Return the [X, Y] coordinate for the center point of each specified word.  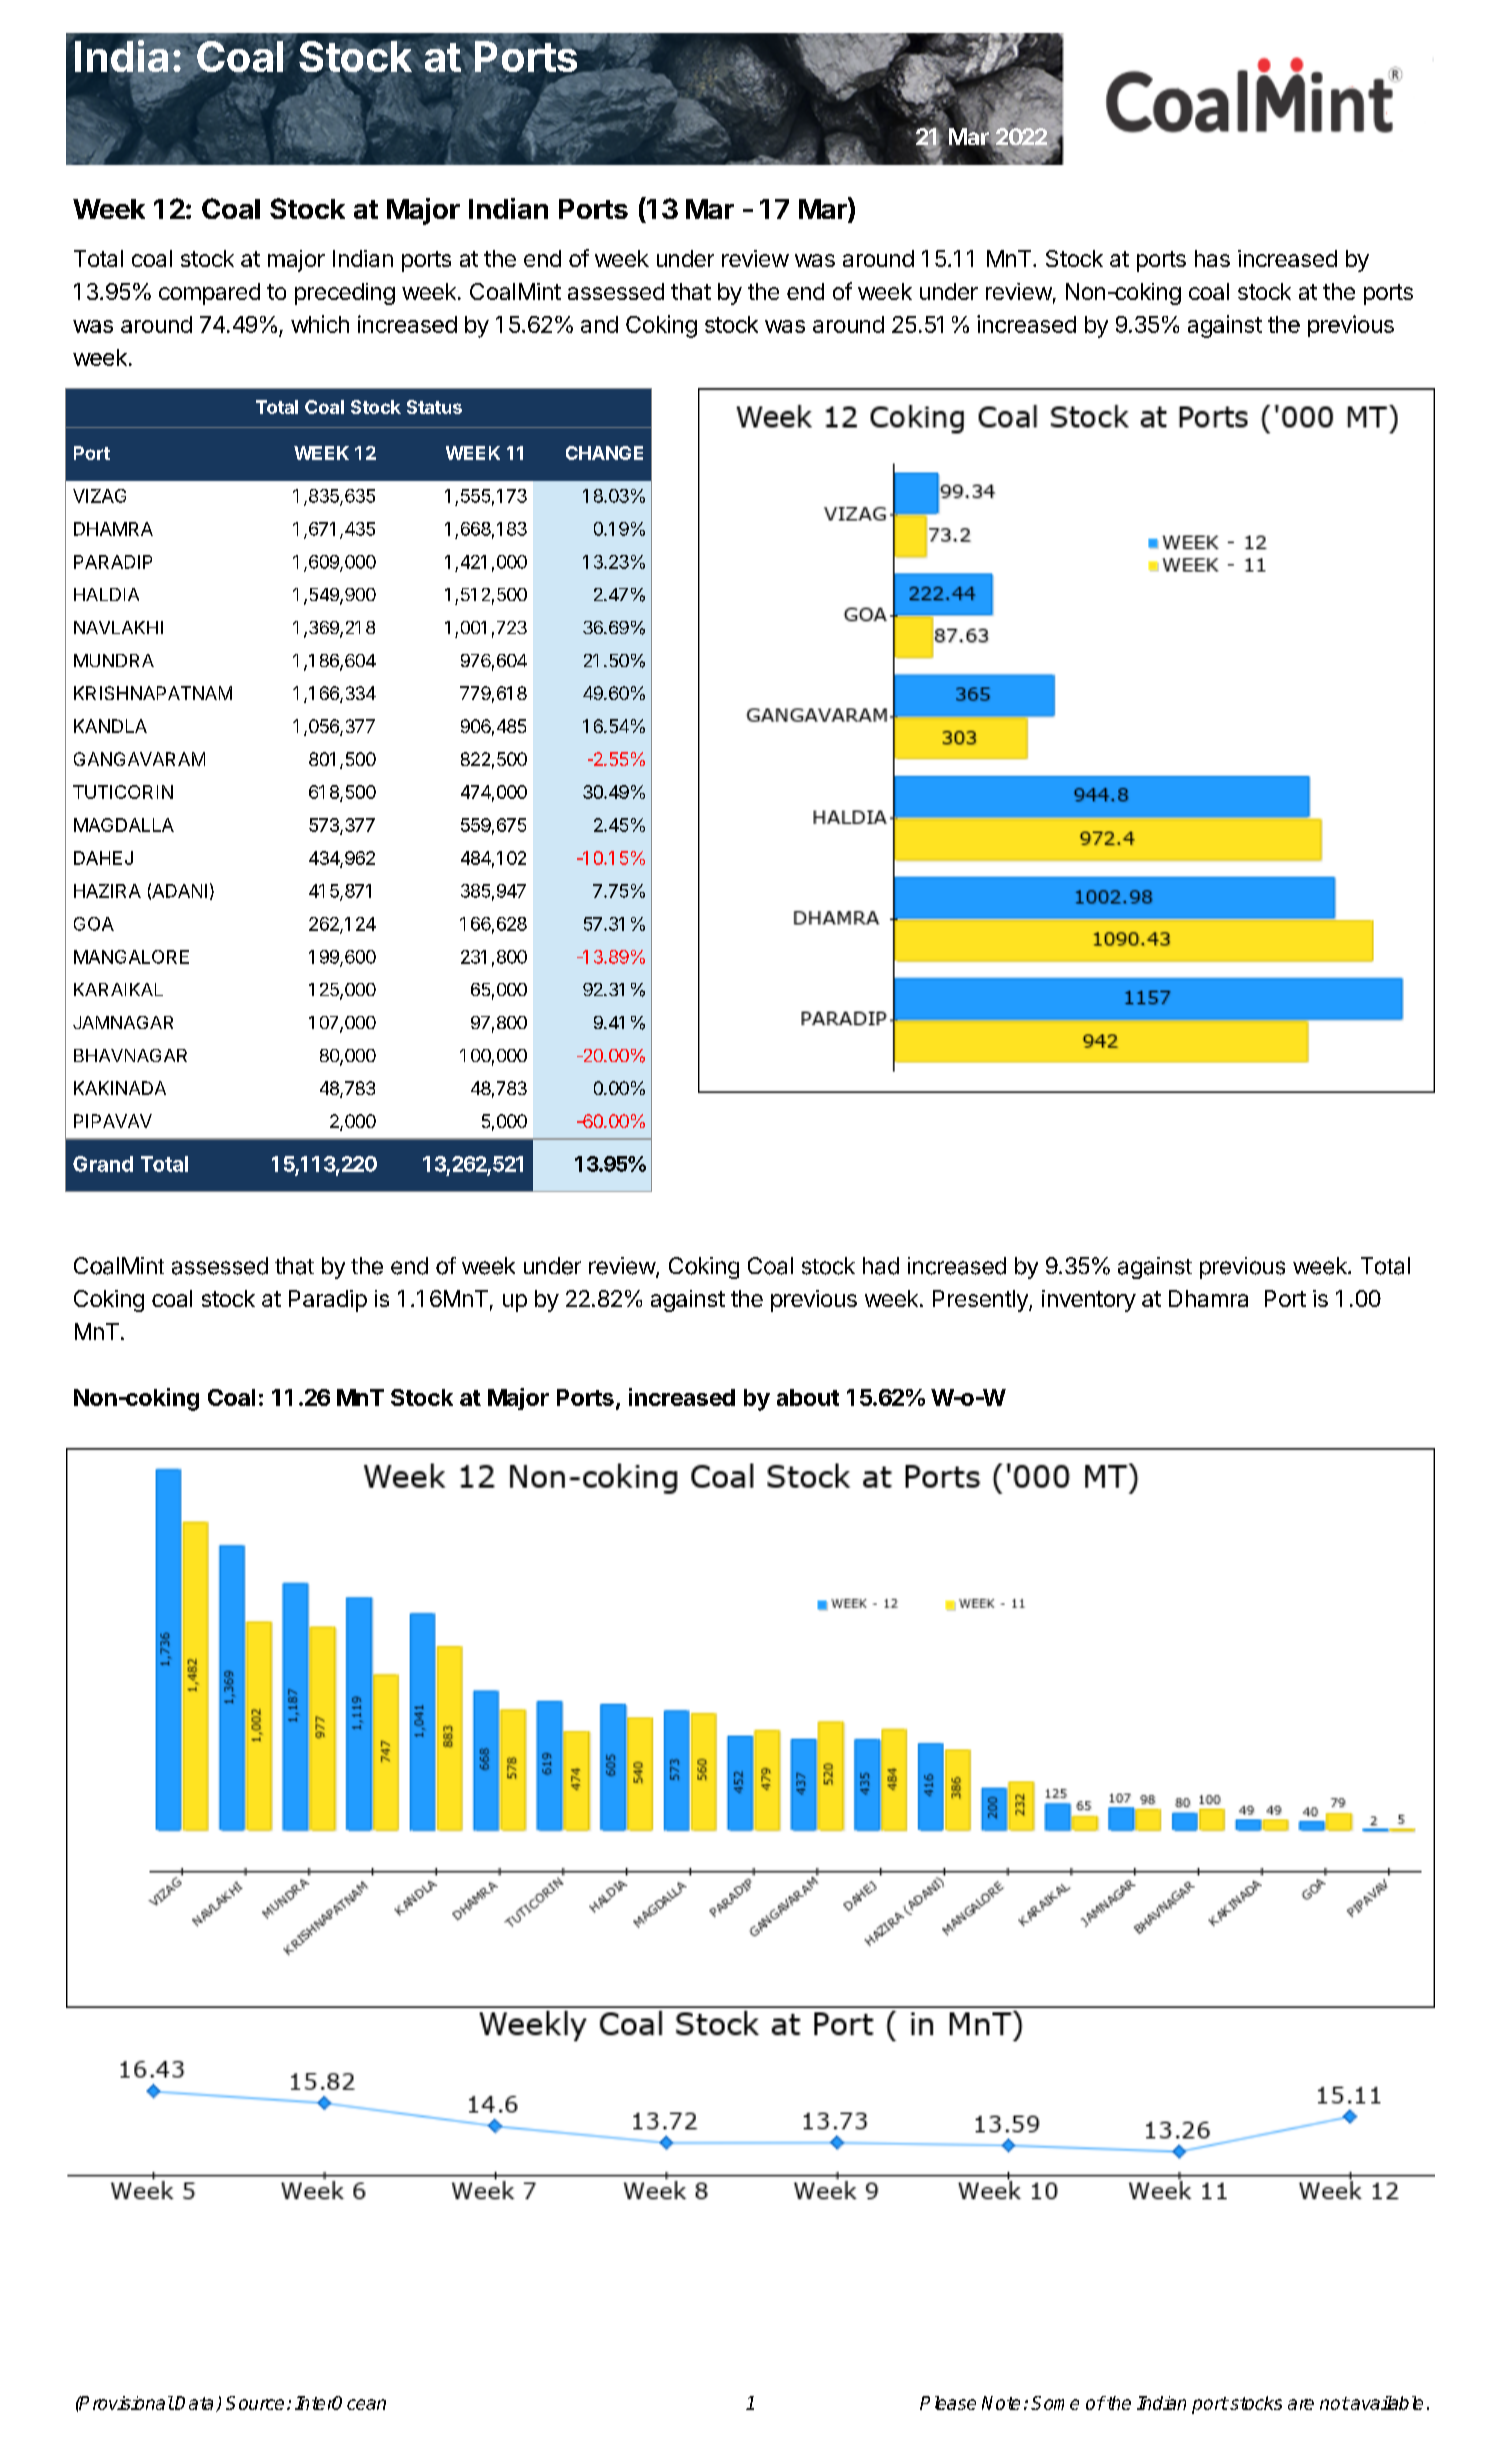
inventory [1089, 1301]
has [1212, 258]
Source [255, 2403]
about [808, 1397]
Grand [103, 1164]
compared [209, 294]
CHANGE [604, 453]
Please [948, 2403]
